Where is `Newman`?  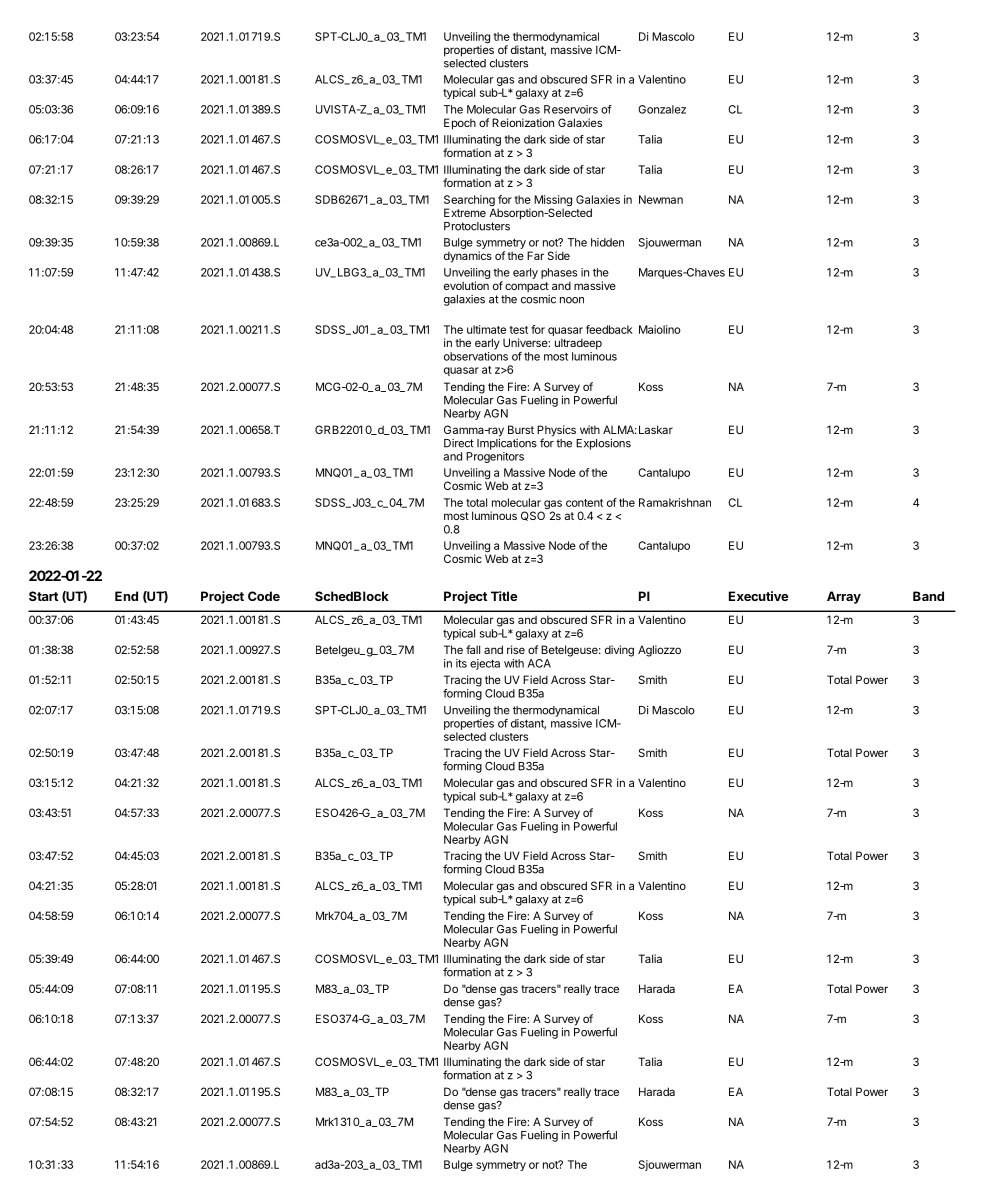
Newman is located at coordinates (661, 199).
